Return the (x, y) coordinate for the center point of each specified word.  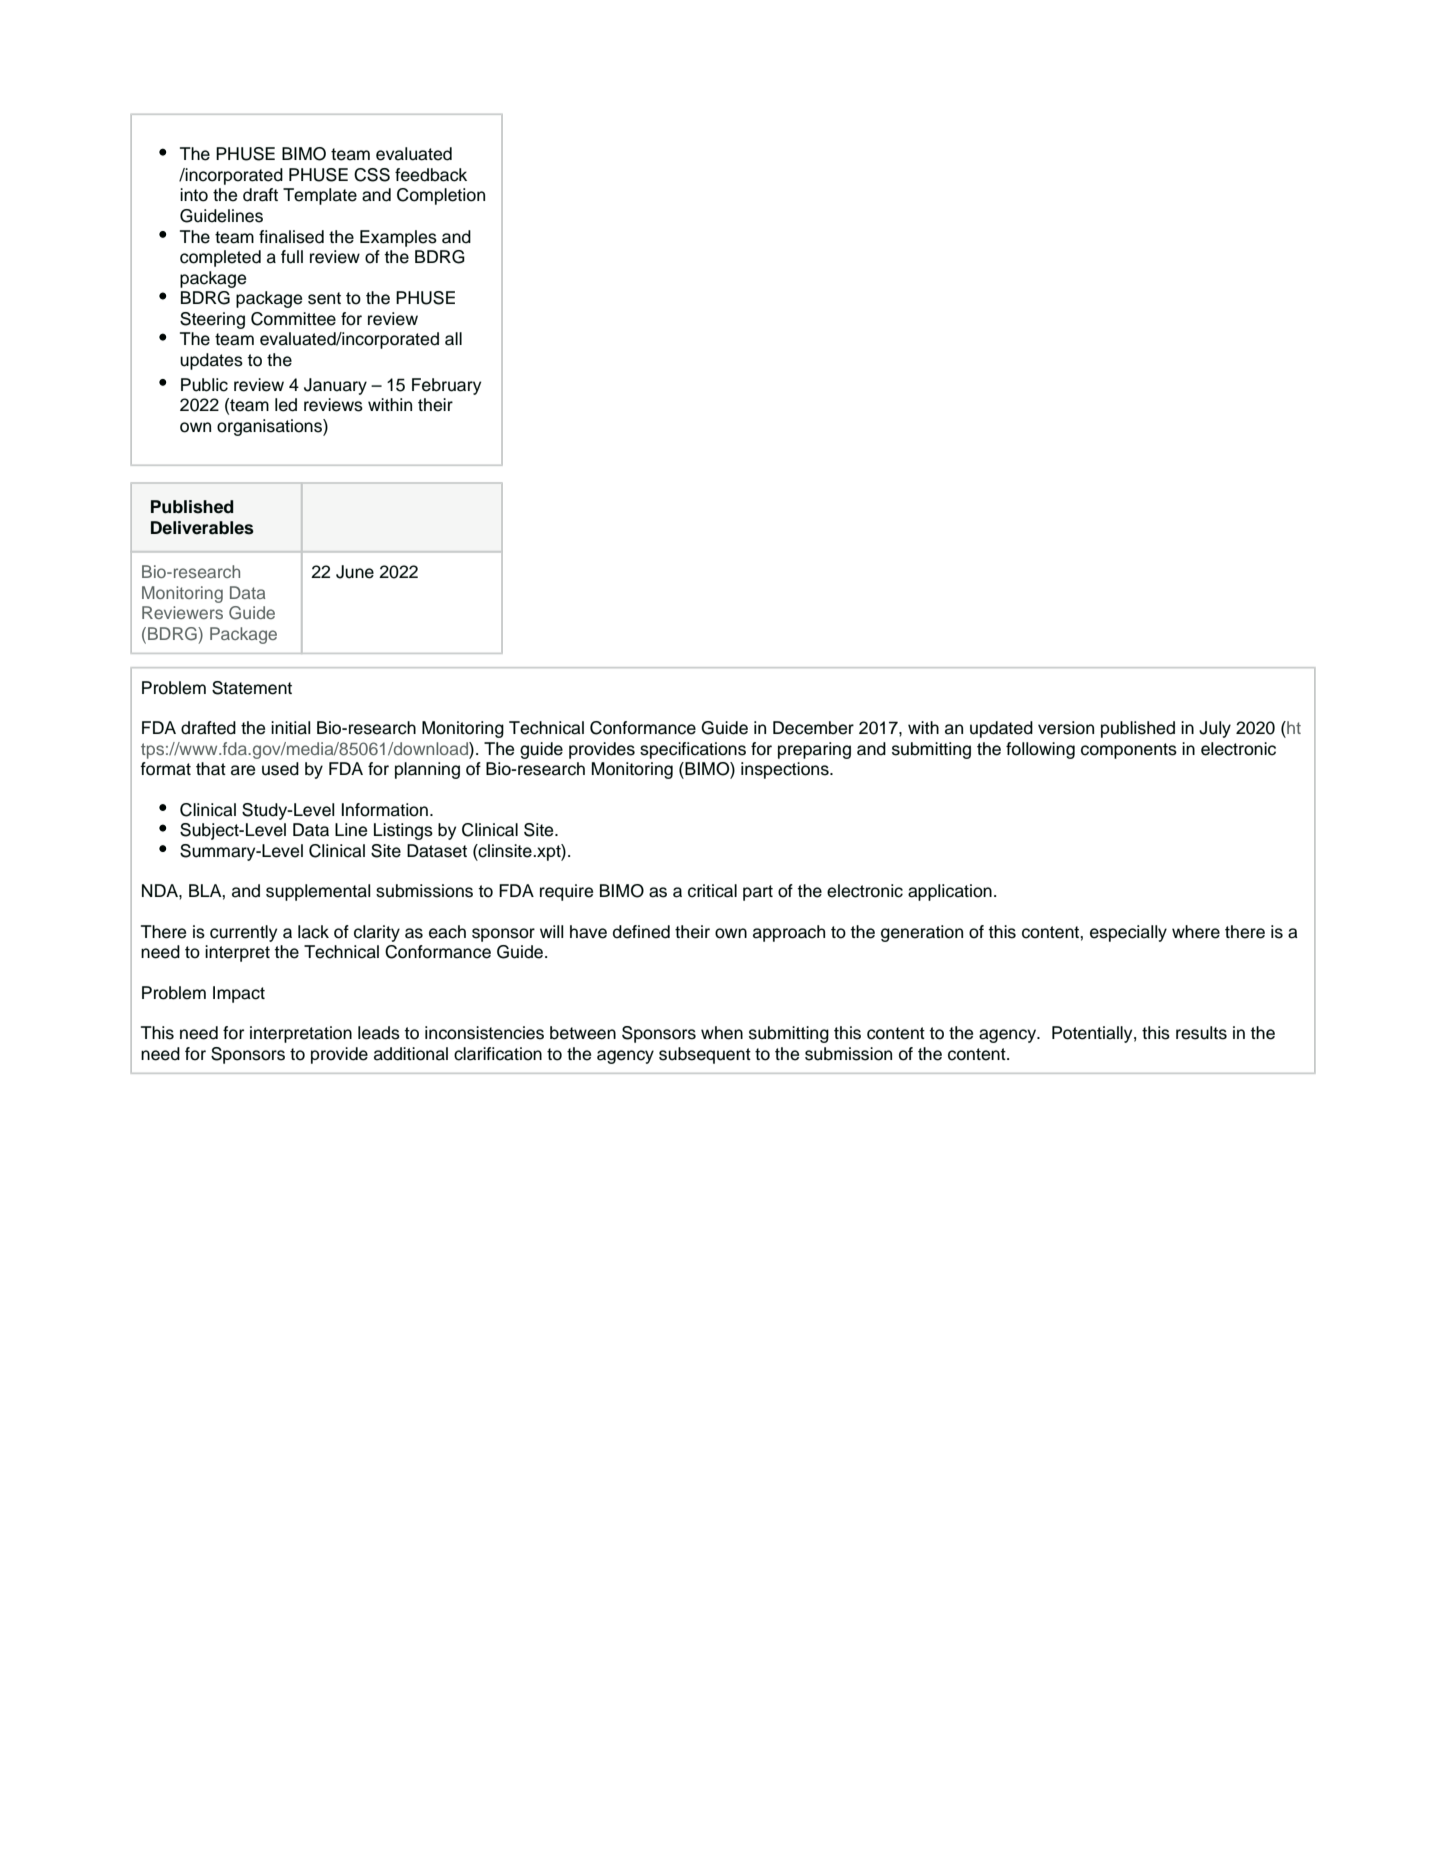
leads (379, 1033)
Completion (441, 196)
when (722, 1033)
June (355, 572)
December (813, 728)
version (1066, 728)
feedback (431, 175)
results (1201, 1033)
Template (320, 196)
